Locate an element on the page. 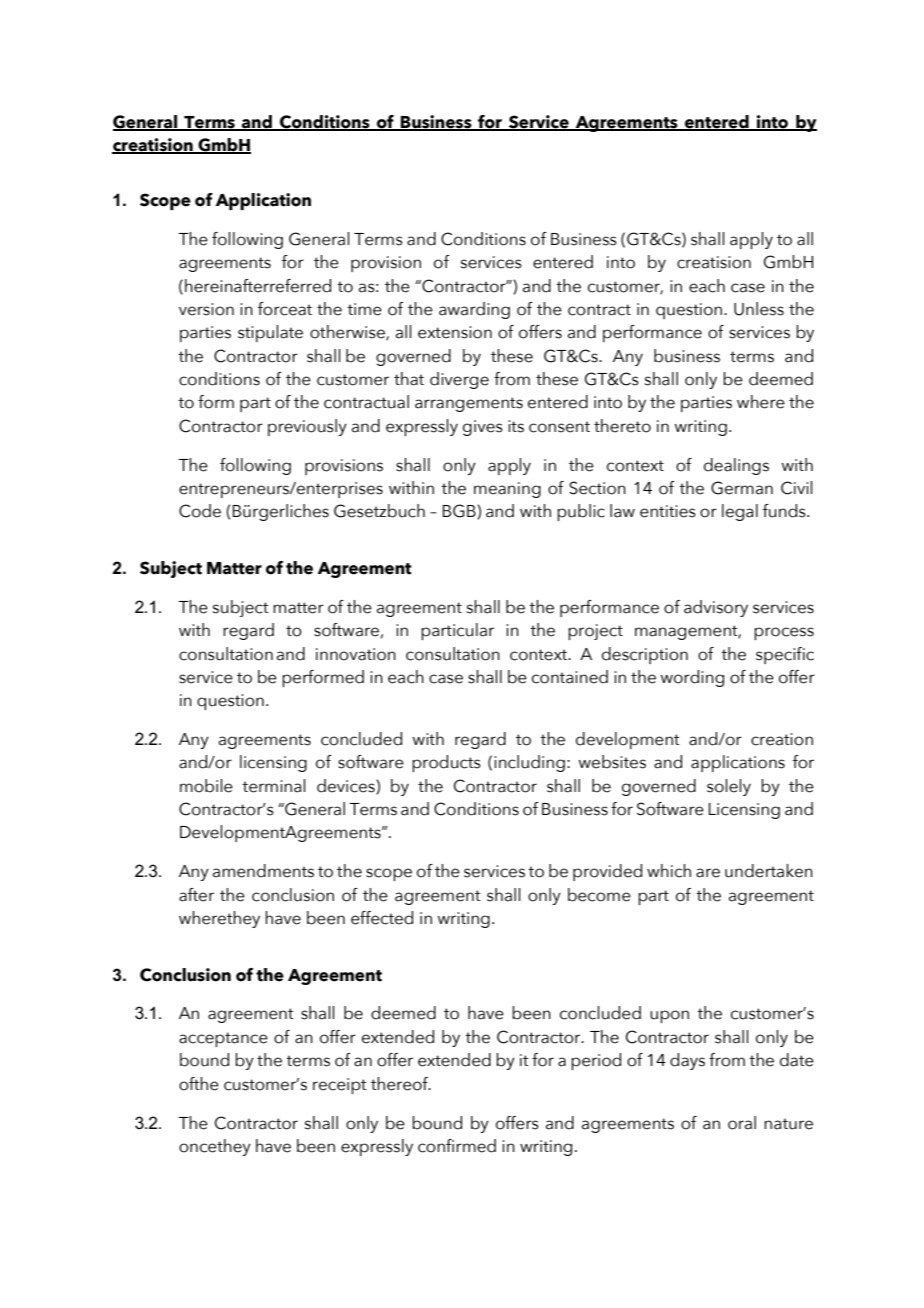 Image resolution: width=924 pixels, height=1308 pixels. undertaken is located at coordinates (769, 871).
